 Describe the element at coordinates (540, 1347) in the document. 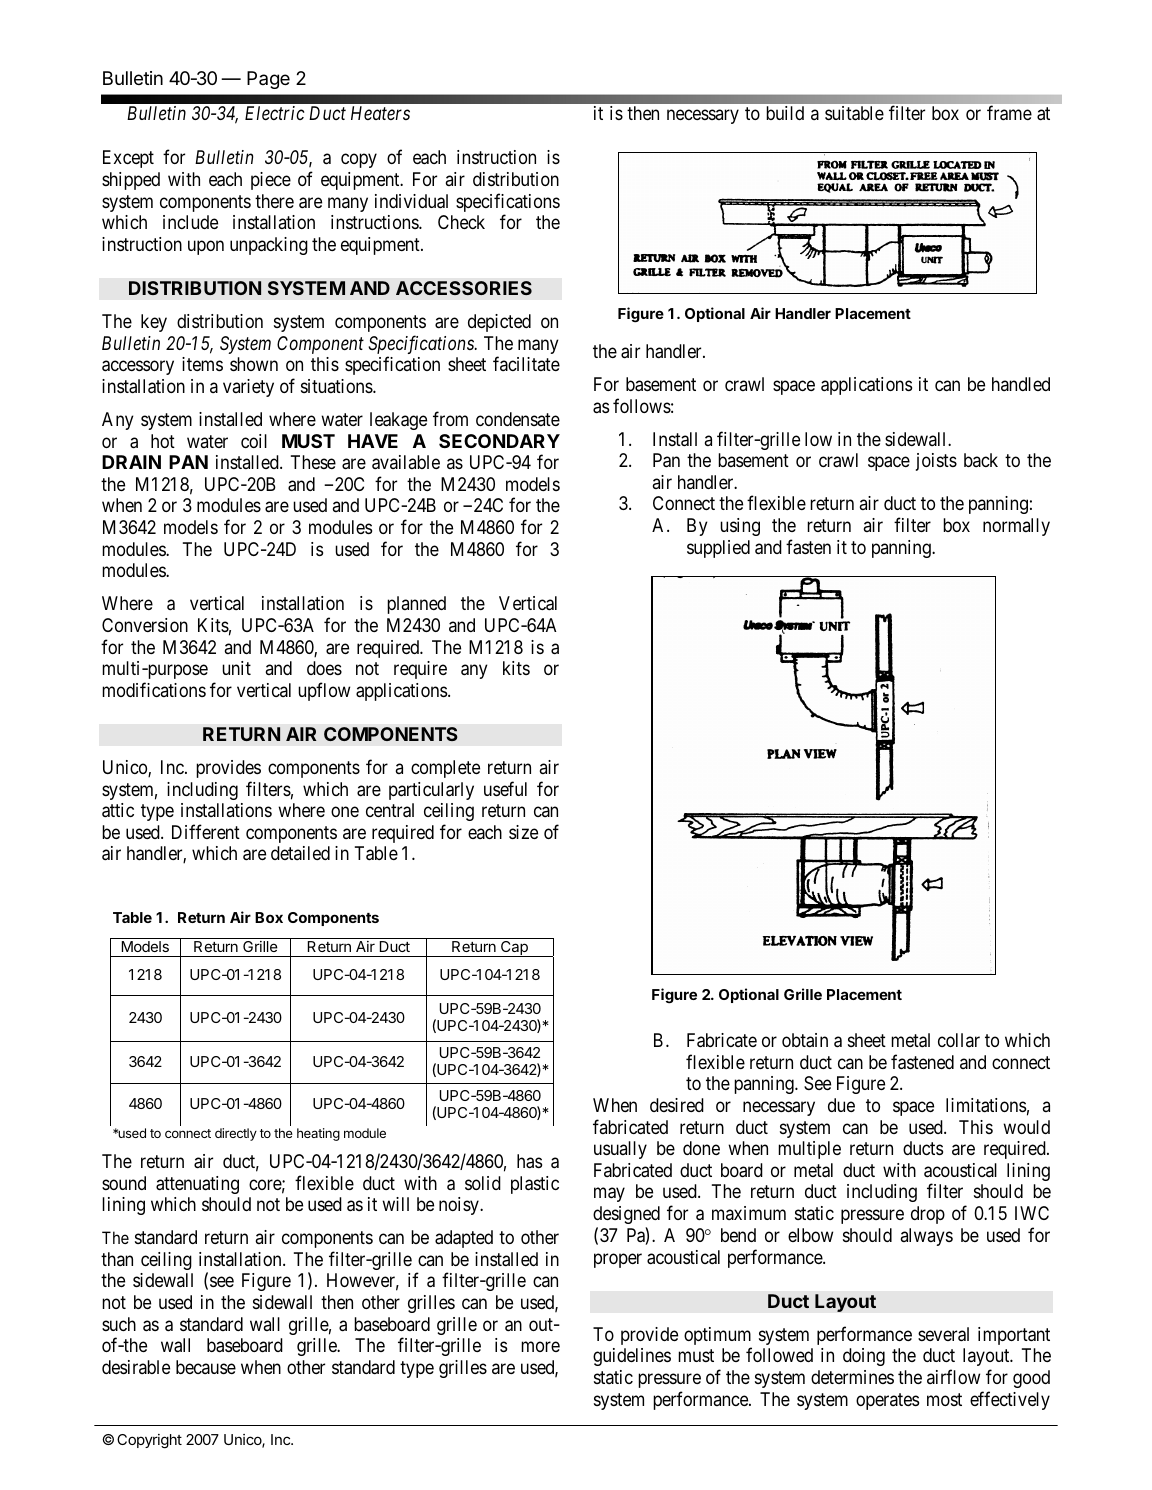

I see `more` at that location.
